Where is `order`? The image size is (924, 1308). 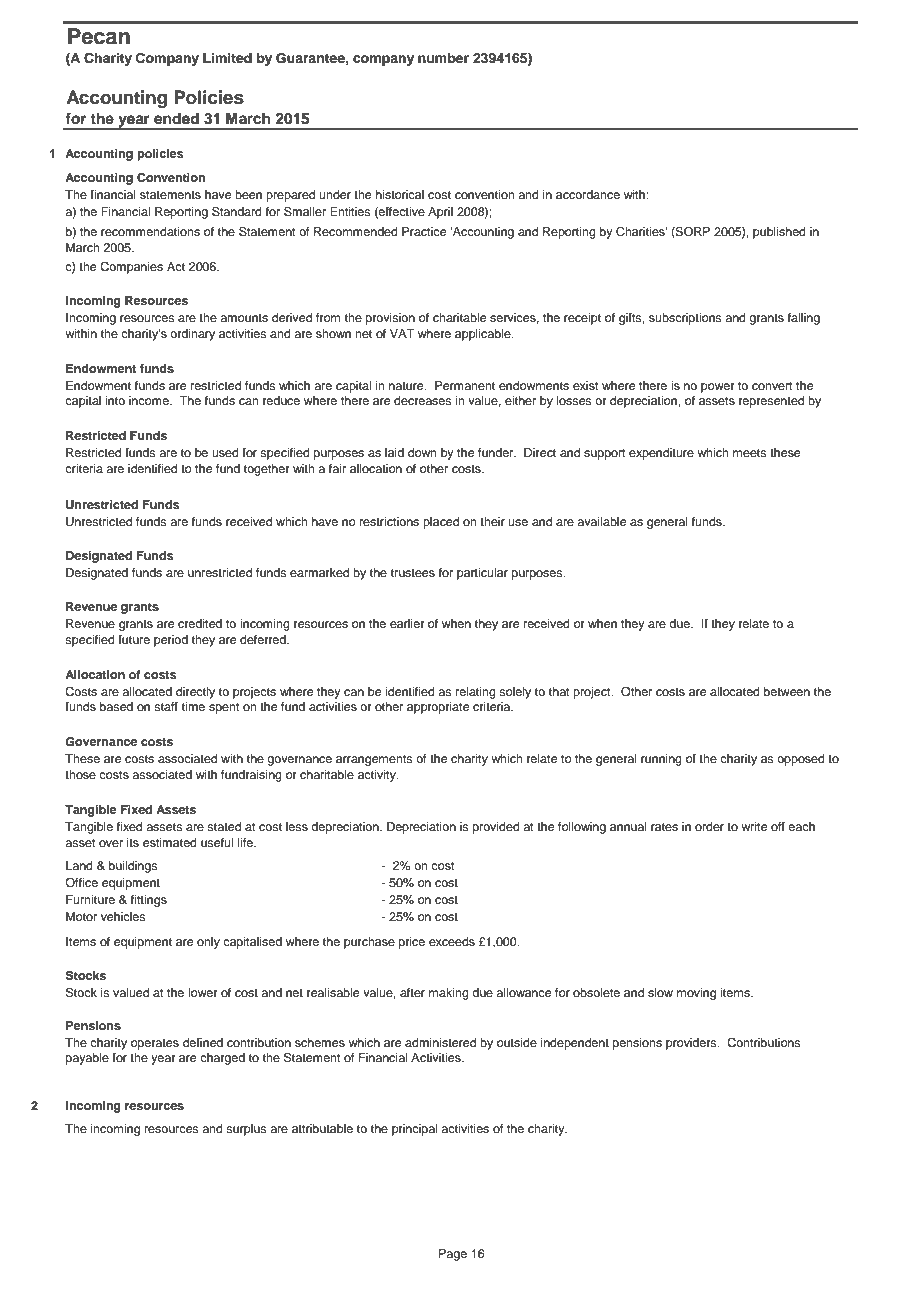
order is located at coordinates (709, 826).
